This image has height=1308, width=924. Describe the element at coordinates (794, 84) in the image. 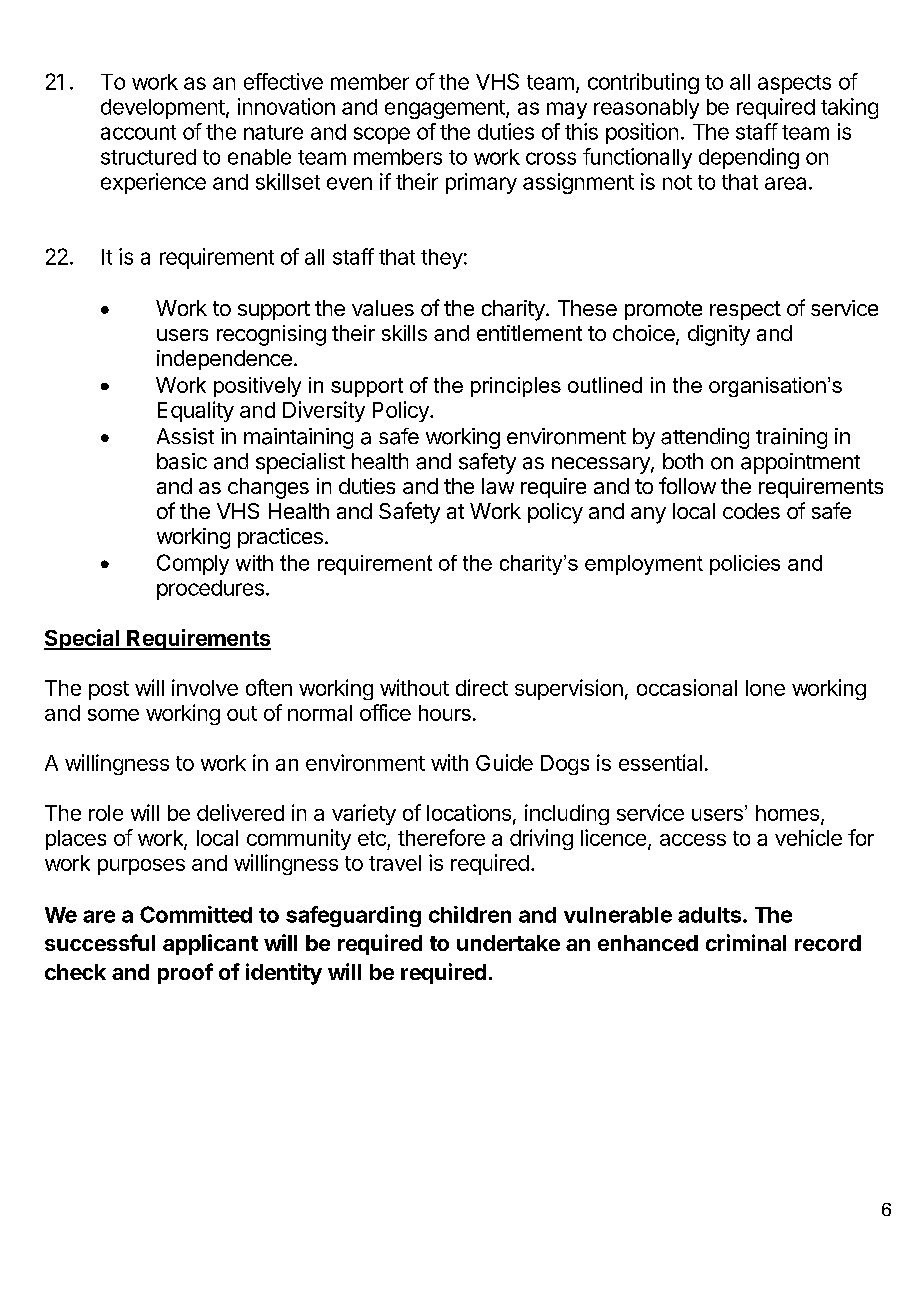

I see `aspects` at that location.
